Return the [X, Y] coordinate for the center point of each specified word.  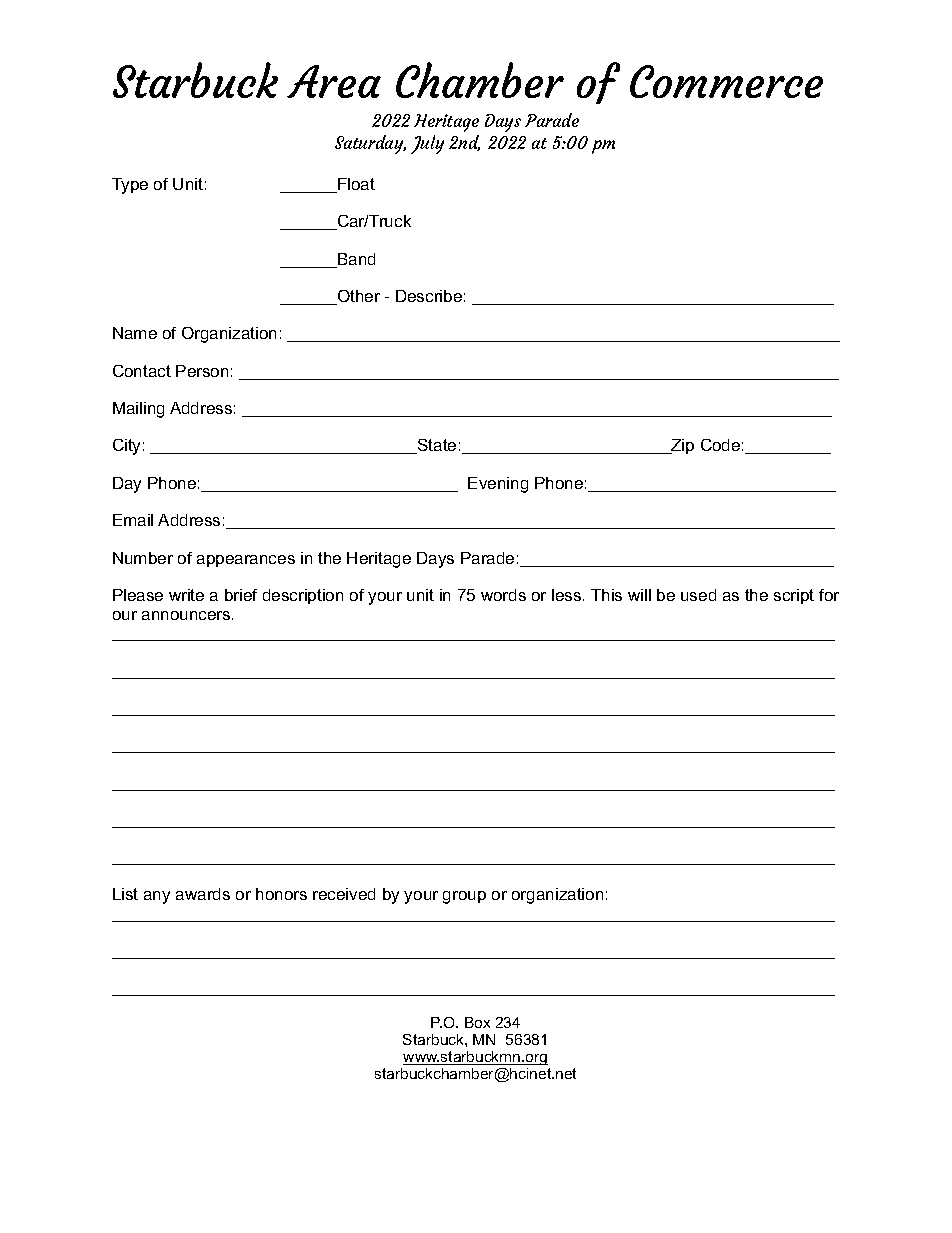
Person [202, 371]
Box [477, 1022]
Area [334, 81]
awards [203, 894]
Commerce [726, 81]
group [464, 897]
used [698, 595]
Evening [498, 485]
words [503, 595]
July [427, 144]
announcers [187, 615]
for [829, 595]
